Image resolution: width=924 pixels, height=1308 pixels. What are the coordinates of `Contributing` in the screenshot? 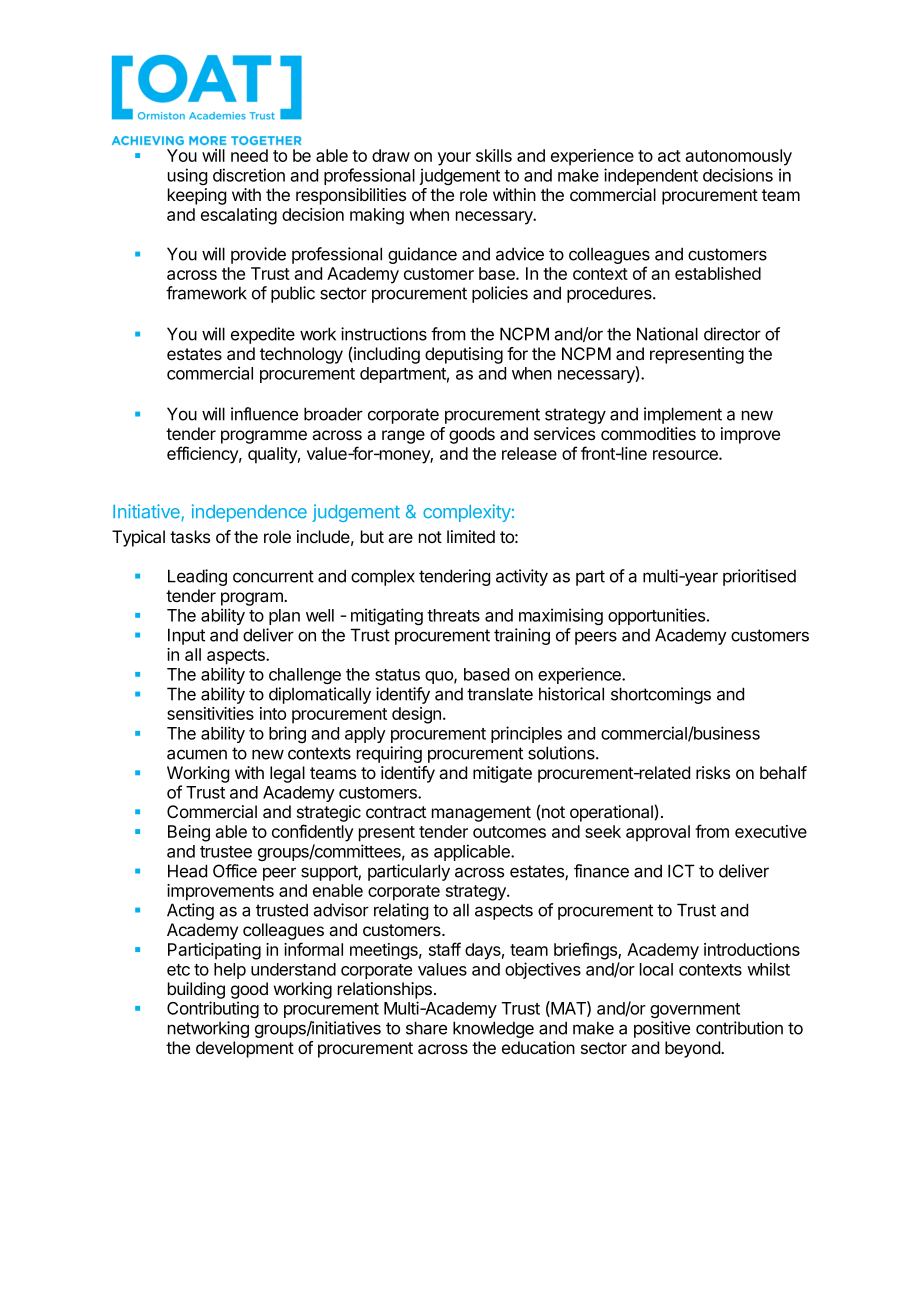 It's located at (213, 1009).
